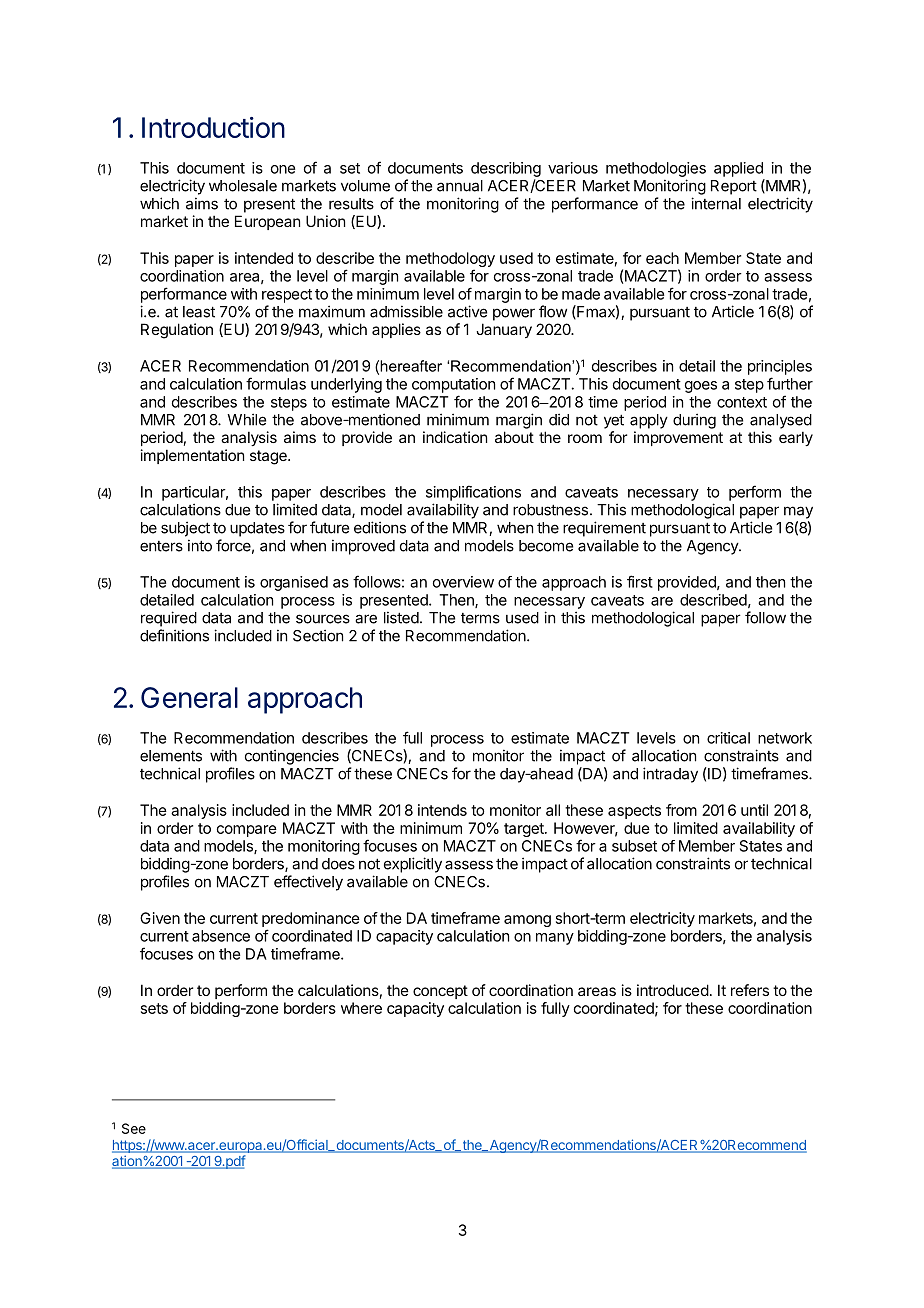  Describe the element at coordinates (798, 512) in the screenshot. I see `may` at that location.
